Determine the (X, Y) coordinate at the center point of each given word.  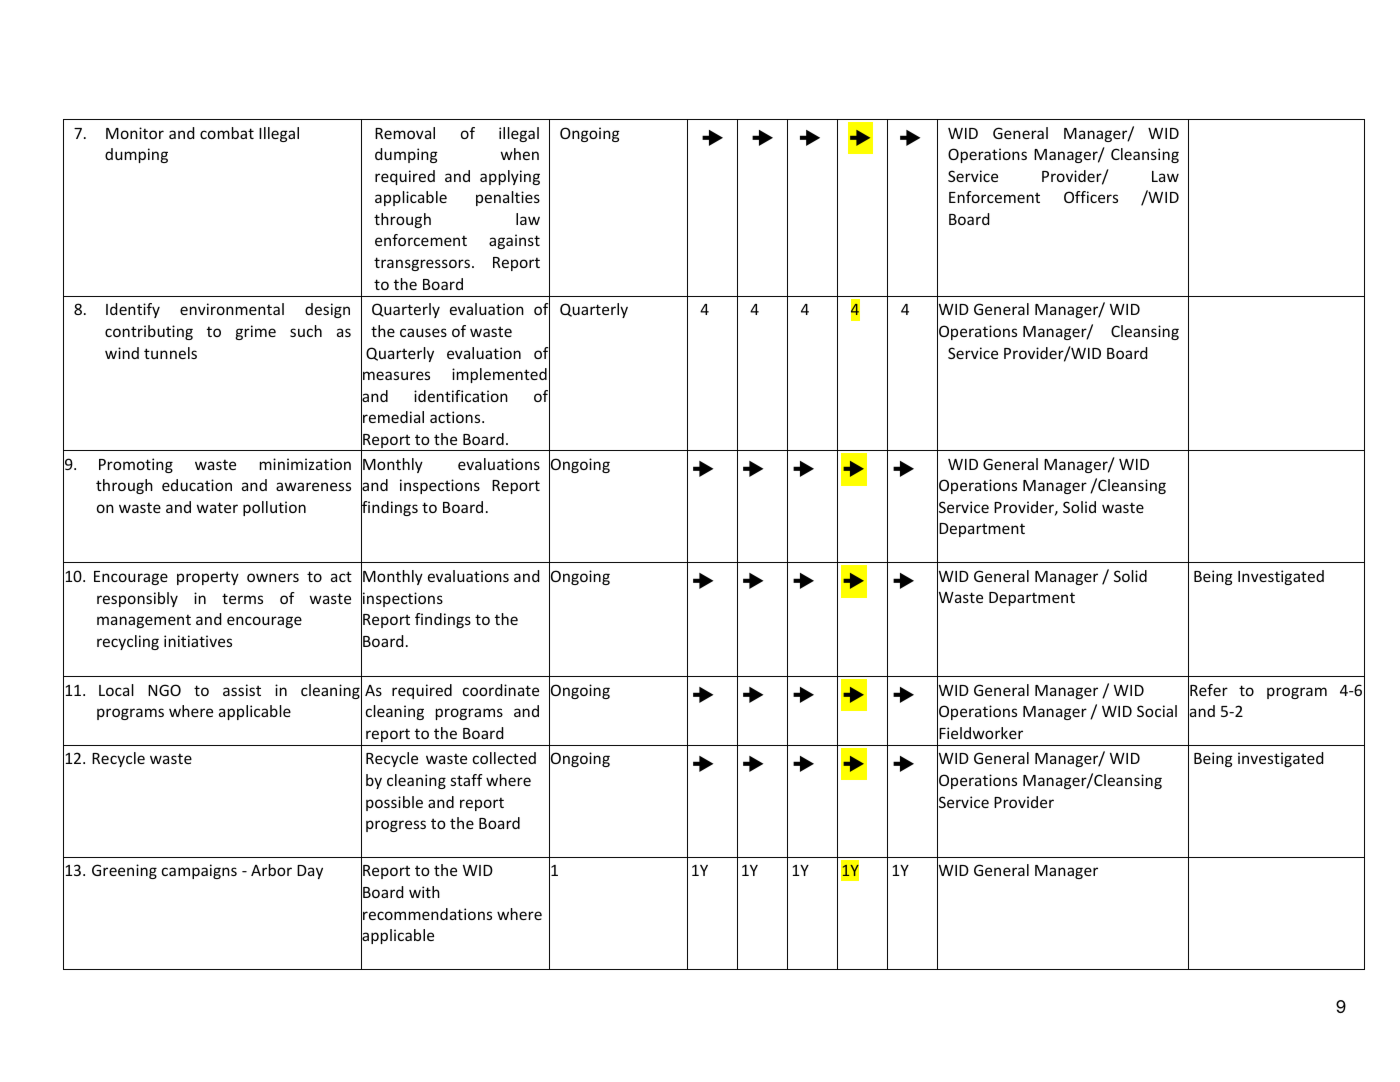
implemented (499, 375)
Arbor (271, 870)
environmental (232, 309)
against (514, 241)
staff (467, 780)
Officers (1091, 197)
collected (504, 758)
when (520, 154)
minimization (305, 464)
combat (227, 133)
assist (242, 690)
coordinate (501, 690)
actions (456, 417)
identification (461, 396)
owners (273, 577)
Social (1157, 711)
